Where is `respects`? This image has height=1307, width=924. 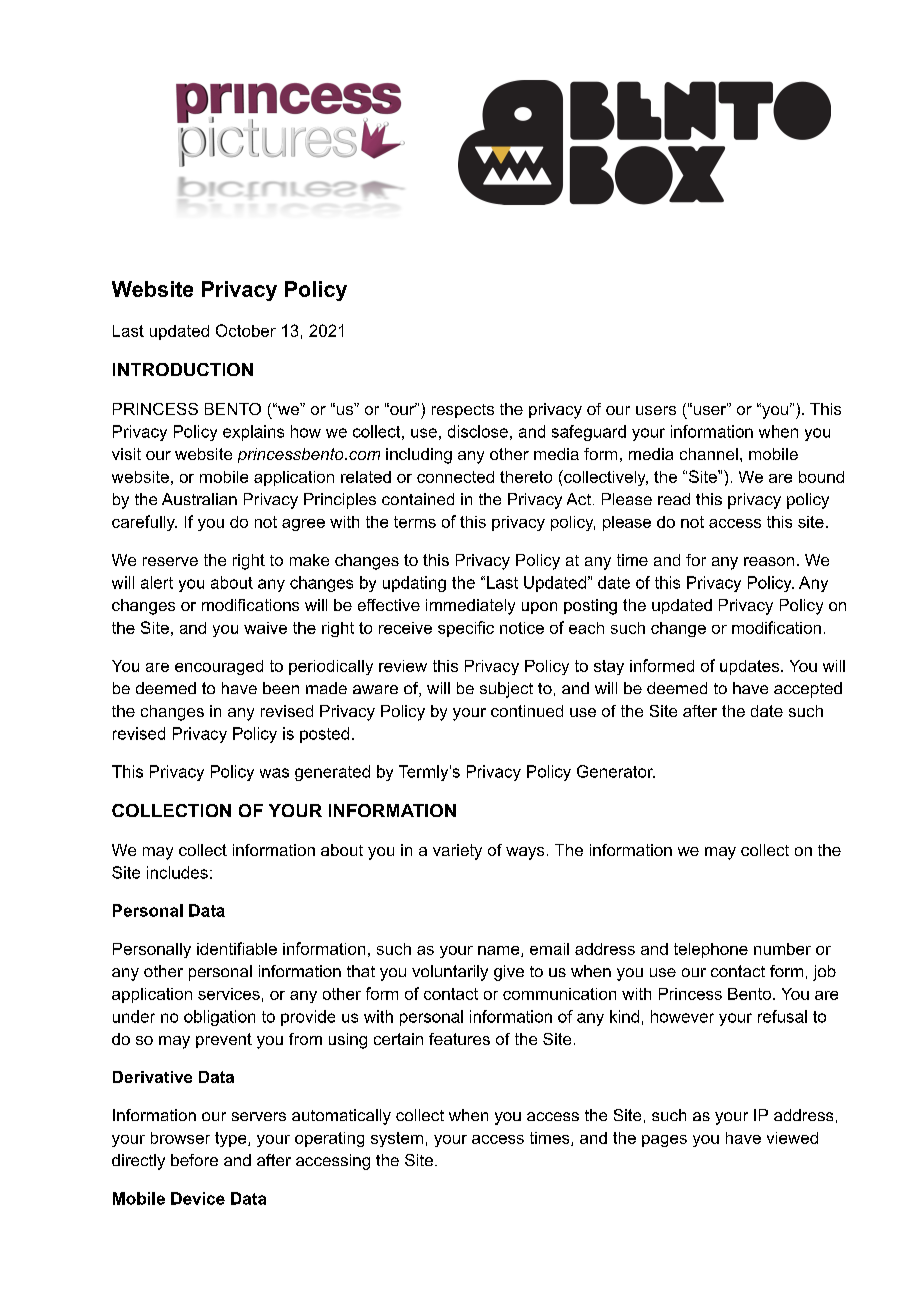
respects is located at coordinates (463, 411).
